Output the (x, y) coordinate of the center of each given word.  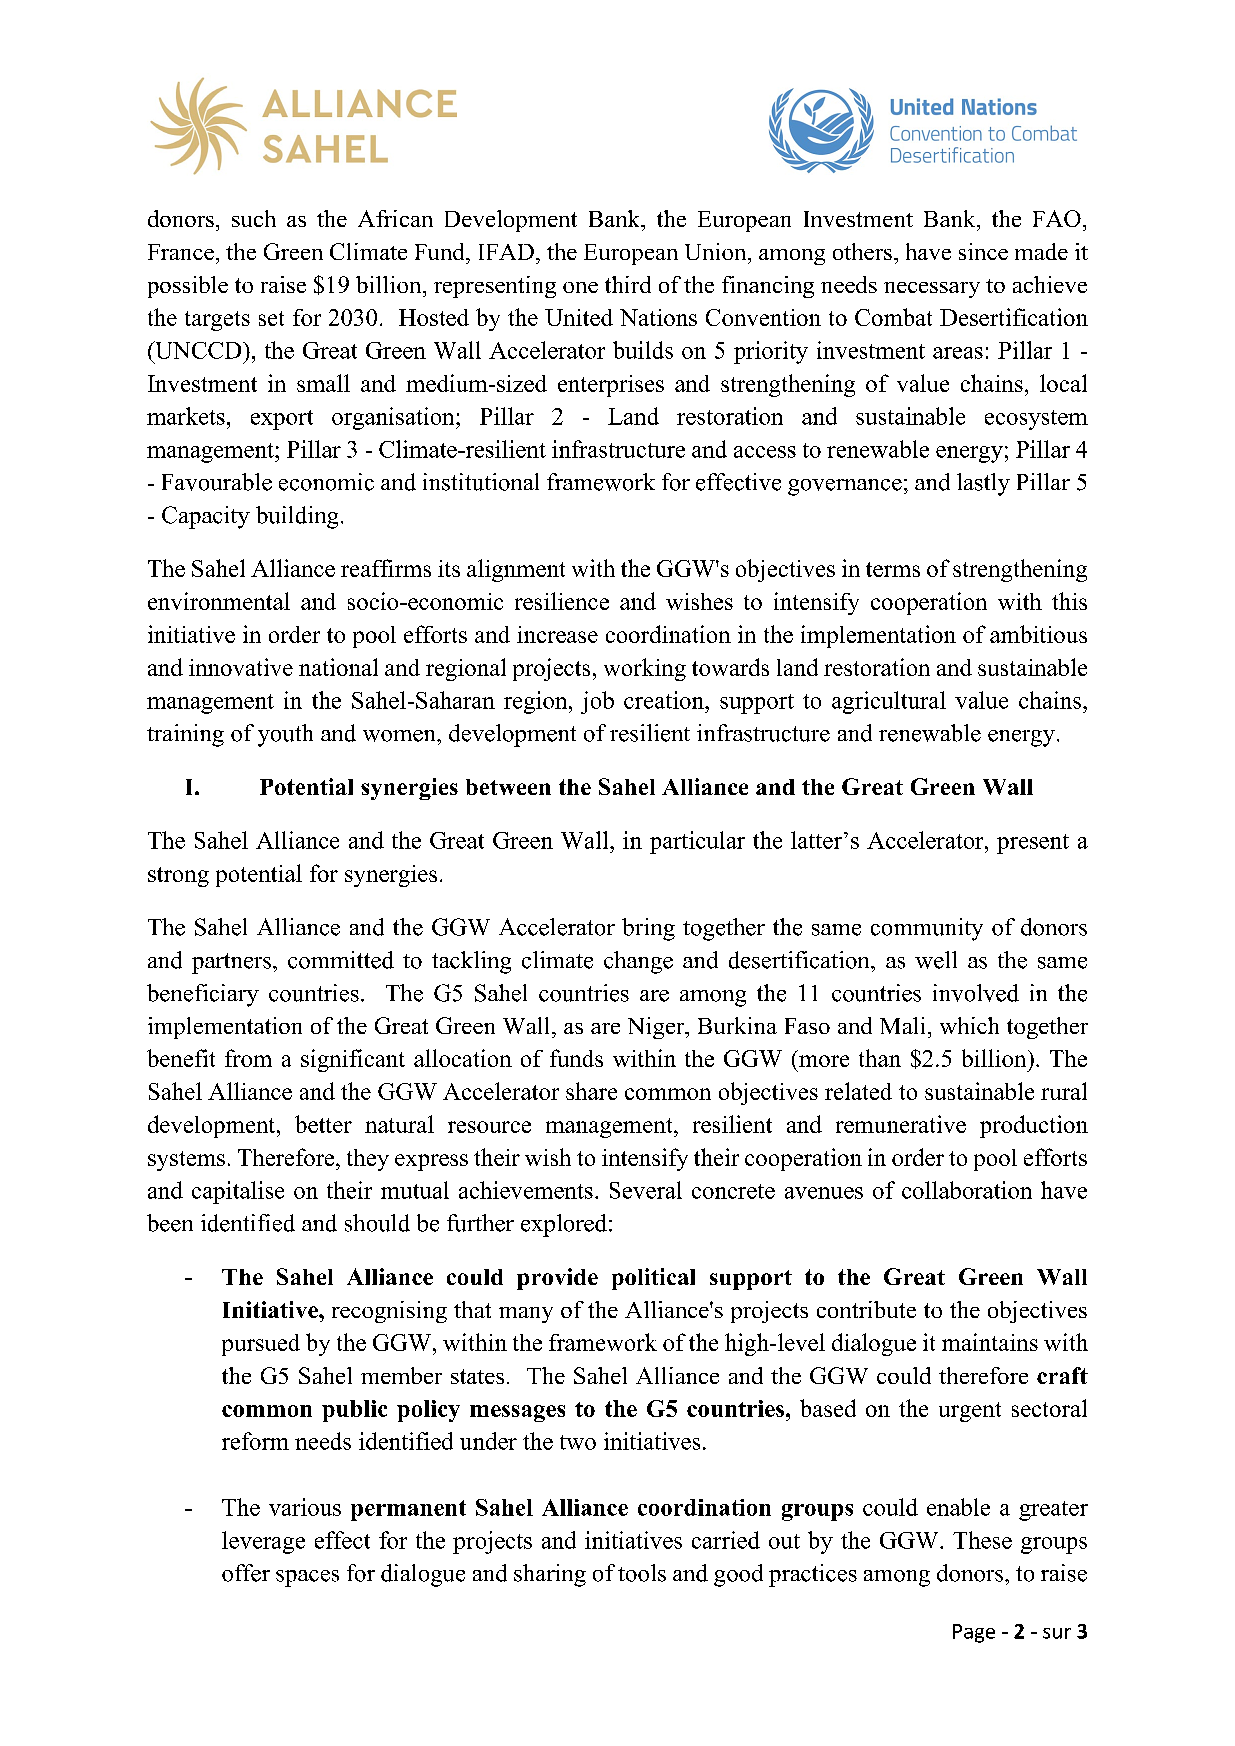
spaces (307, 1578)
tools (642, 1573)
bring (648, 929)
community (927, 929)
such (254, 218)
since (983, 251)
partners (231, 963)
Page (974, 1633)
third (628, 284)
